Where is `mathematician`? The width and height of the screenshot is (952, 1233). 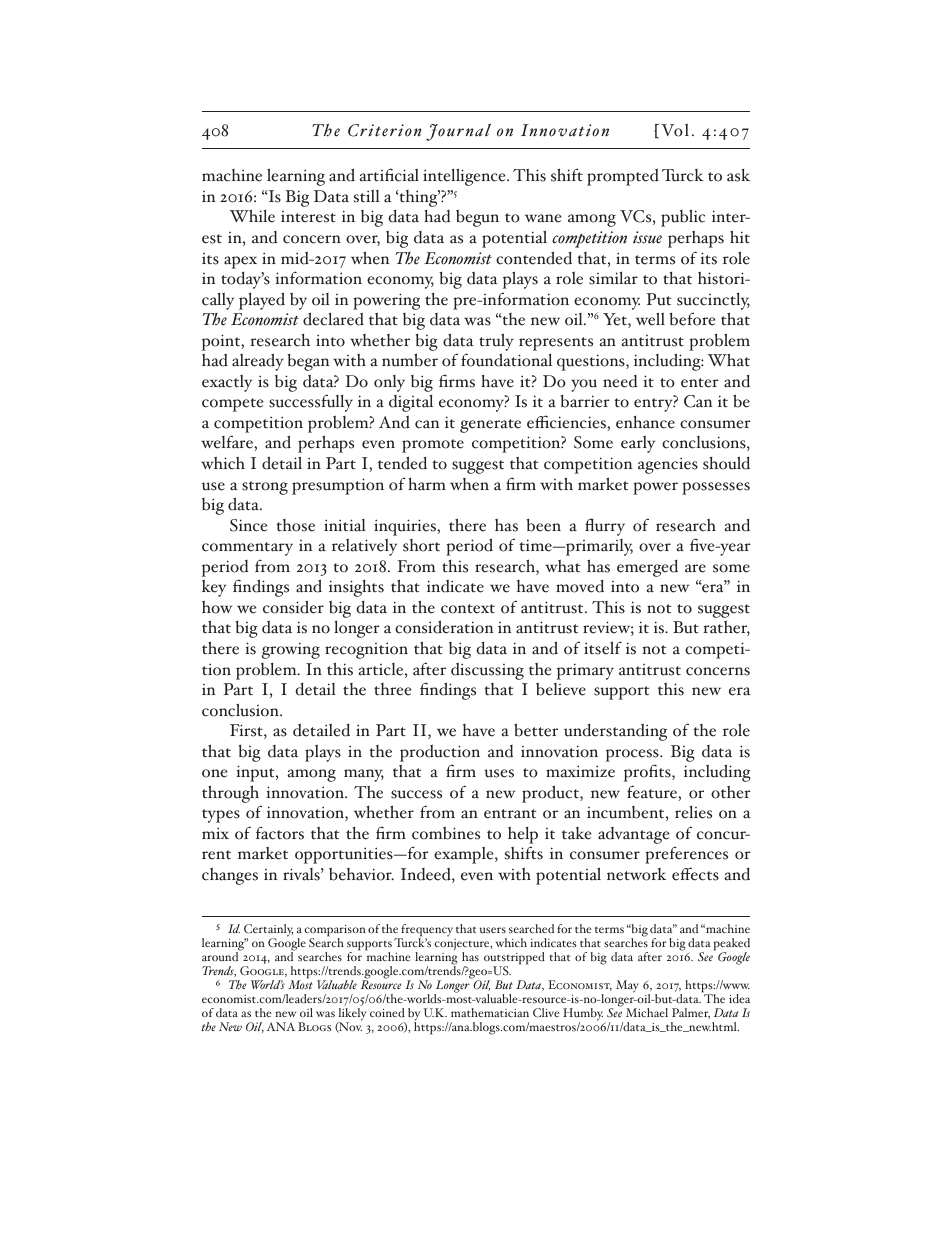
mathematician is located at coordinates (490, 1012).
